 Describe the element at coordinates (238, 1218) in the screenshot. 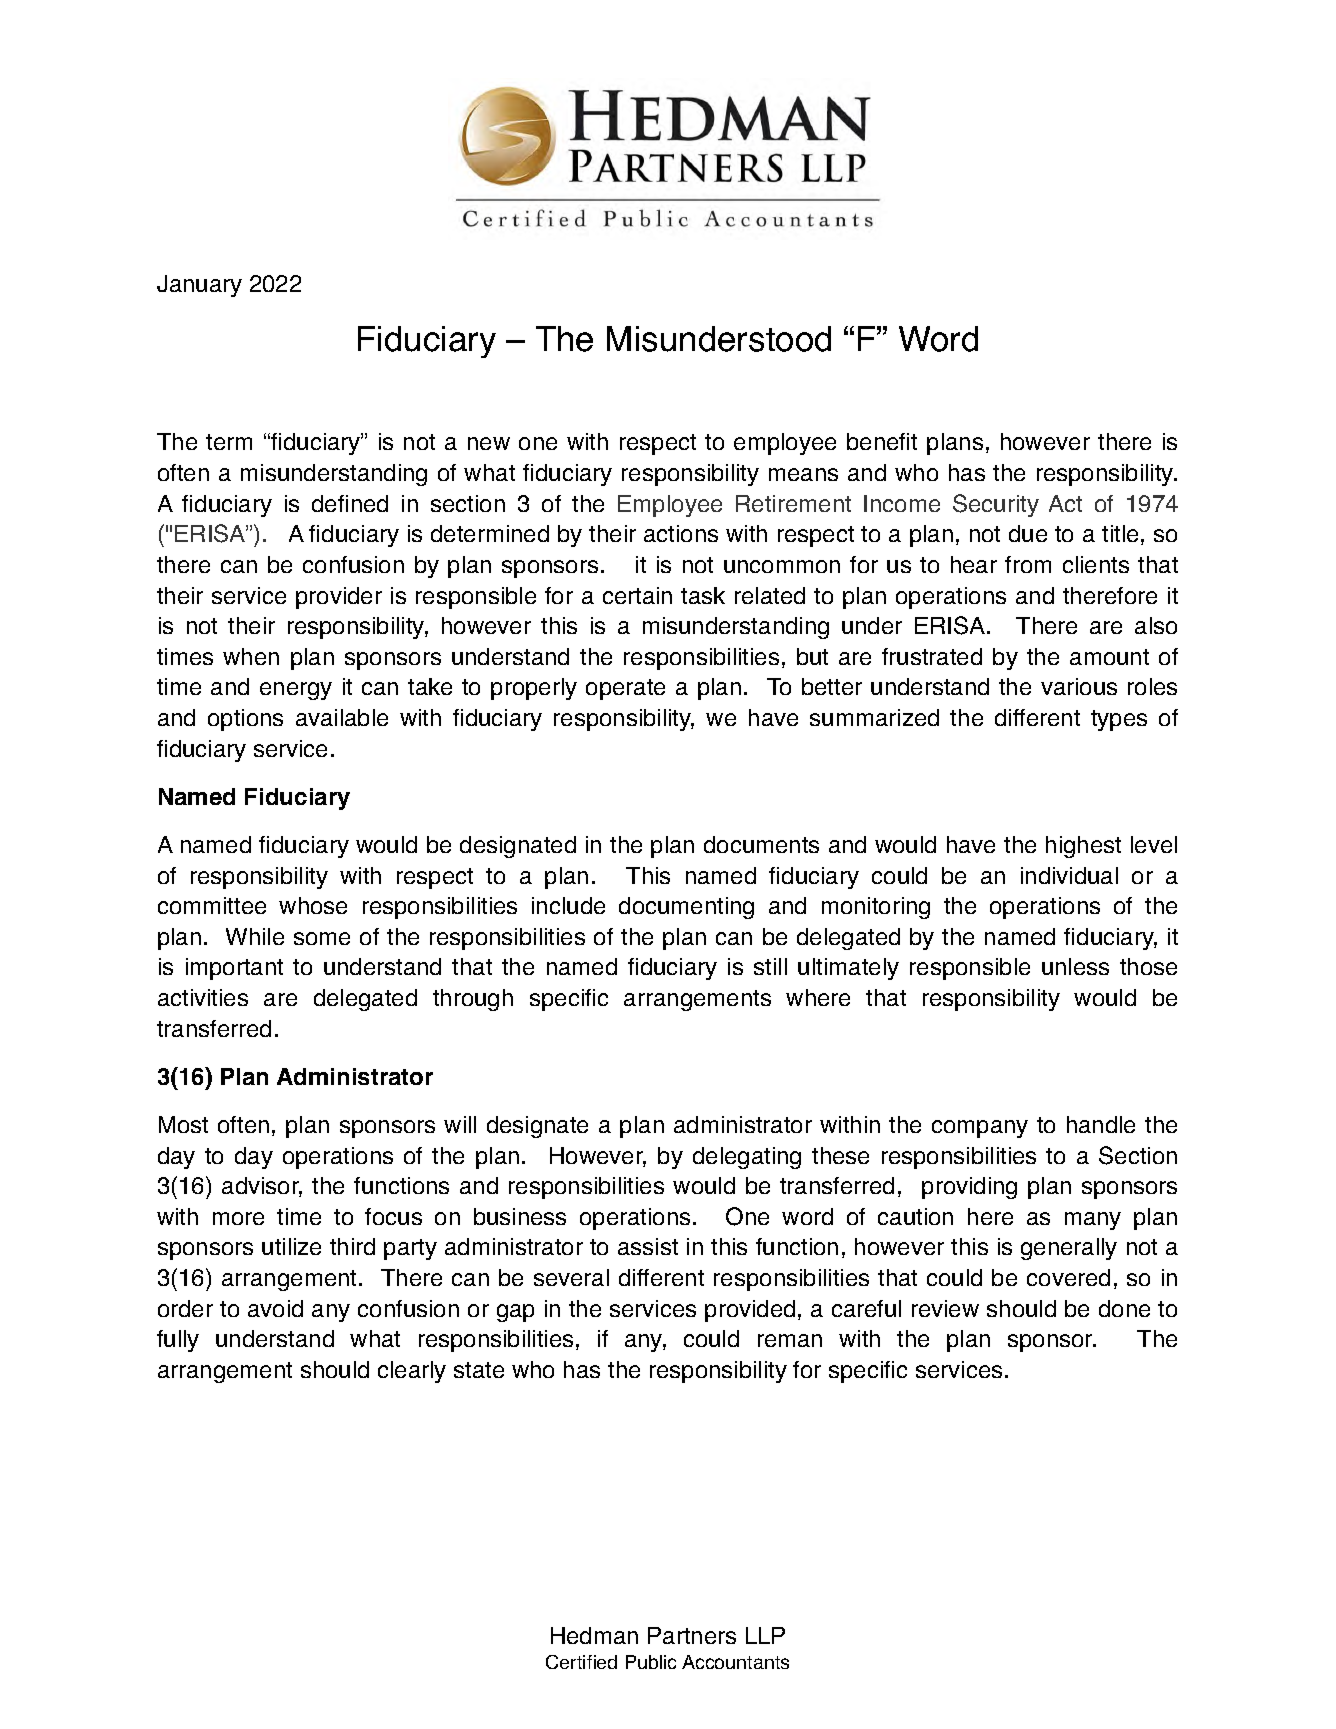

I see `more` at that location.
